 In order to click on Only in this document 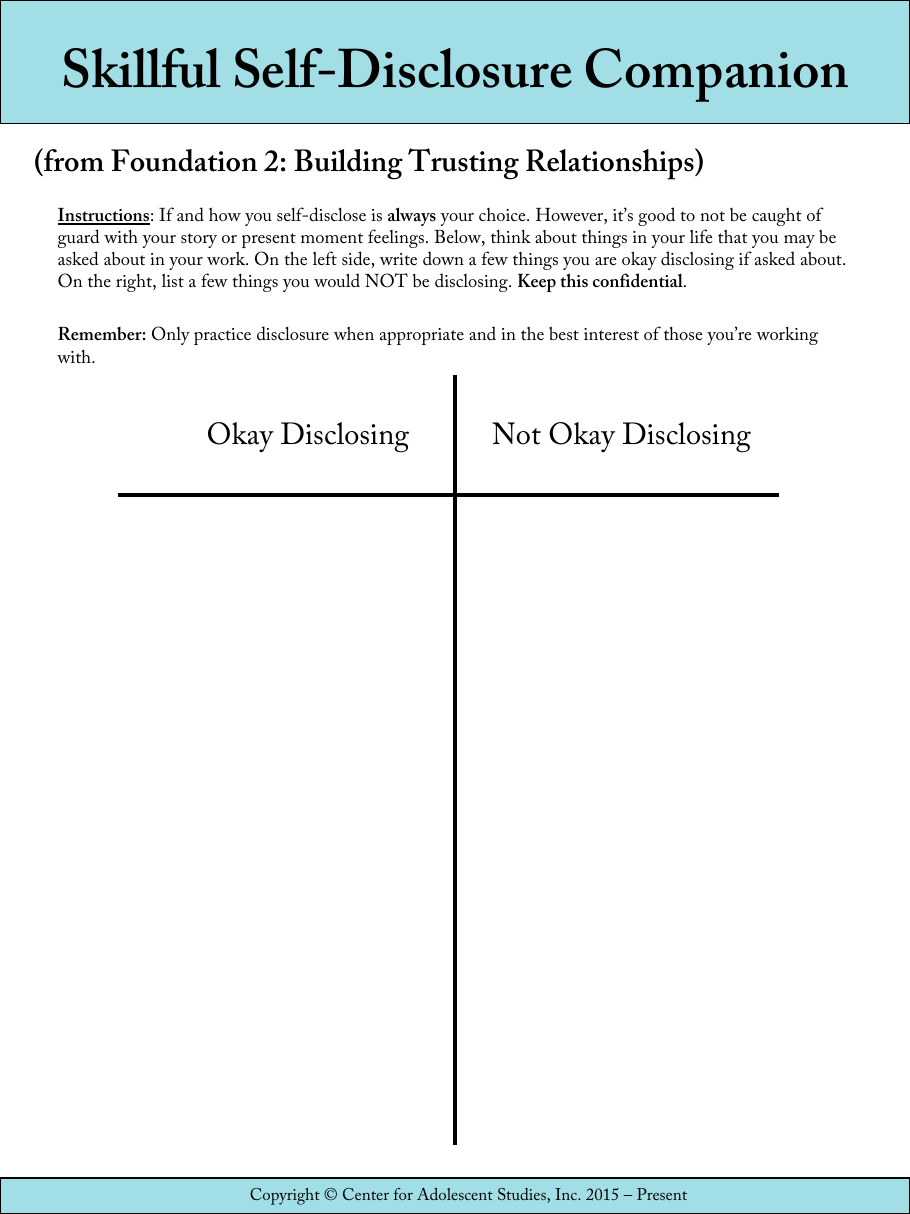, I will do `click(171, 335)`.
